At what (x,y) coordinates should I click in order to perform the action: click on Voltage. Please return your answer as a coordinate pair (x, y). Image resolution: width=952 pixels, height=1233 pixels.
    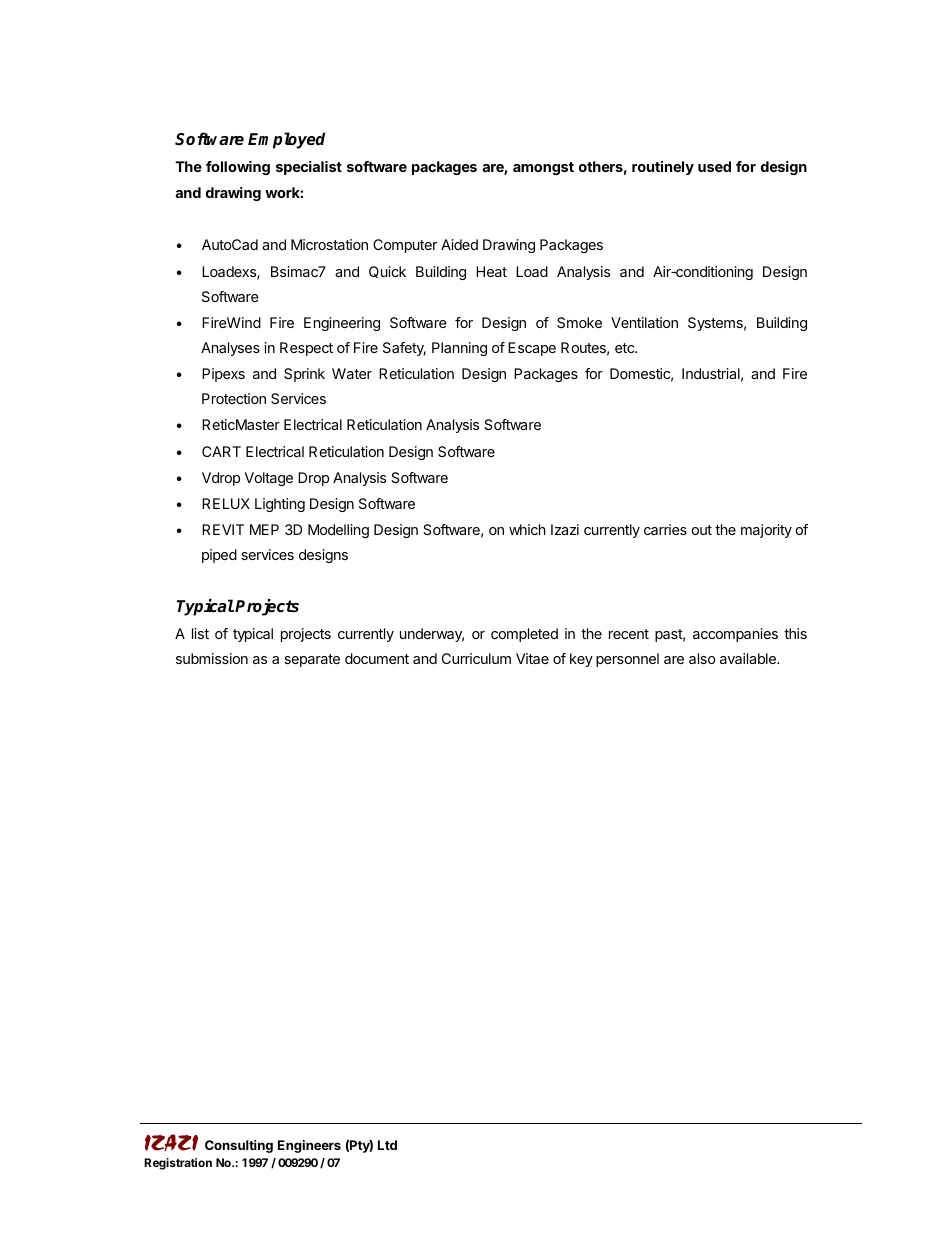
    Looking at the image, I should click on (269, 479).
